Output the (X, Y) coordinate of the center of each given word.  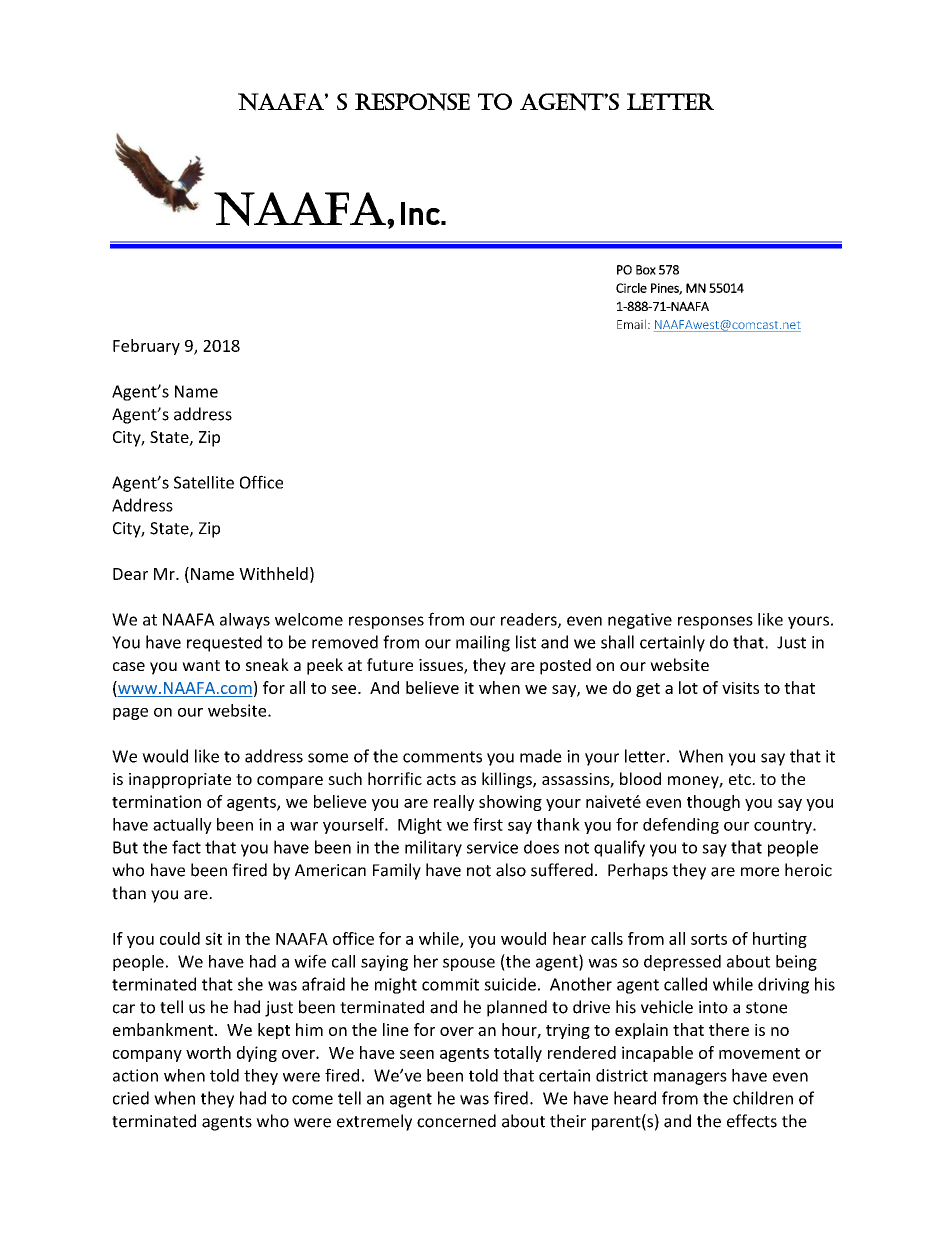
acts (441, 779)
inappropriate (180, 781)
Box (646, 270)
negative (640, 621)
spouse (469, 964)
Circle (631, 288)
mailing (483, 643)
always (245, 621)
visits (740, 688)
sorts (709, 939)
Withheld (273, 573)
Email (631, 324)
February (146, 347)
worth (208, 1052)
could (180, 938)
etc (741, 779)
